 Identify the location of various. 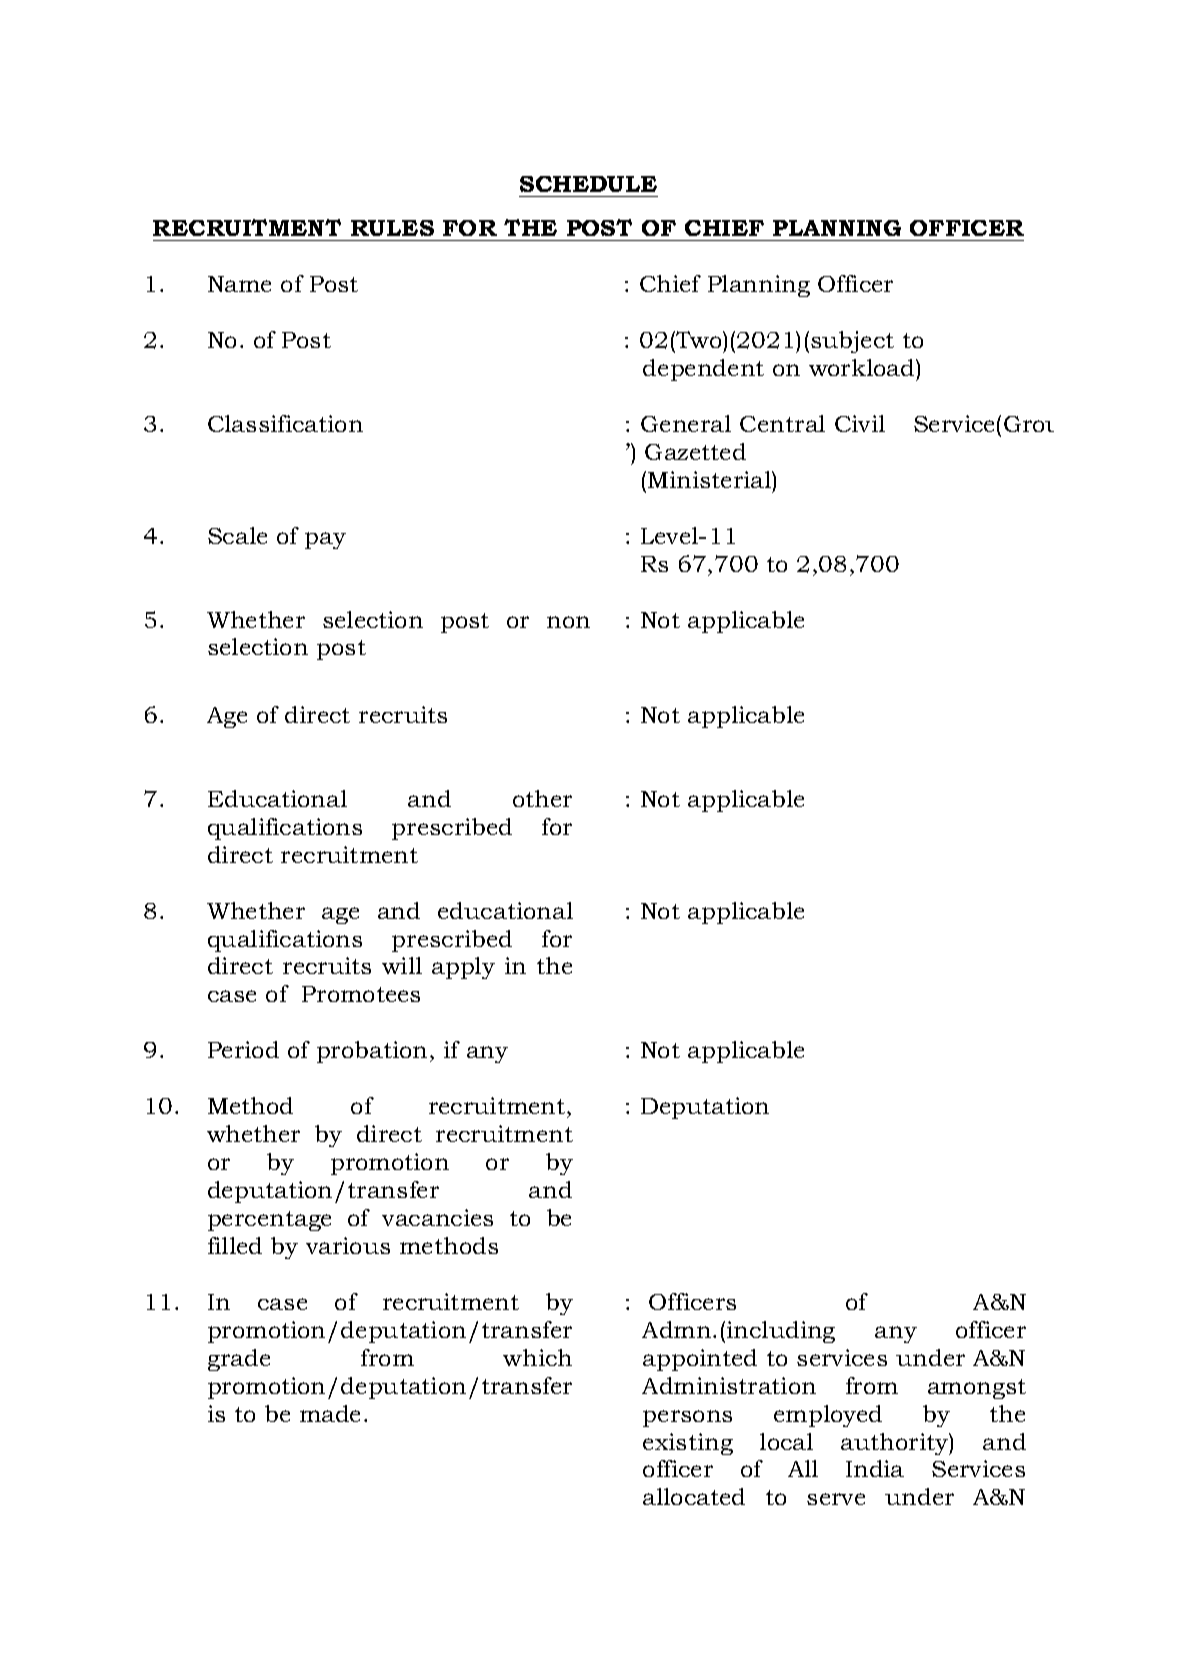
(348, 1245).
